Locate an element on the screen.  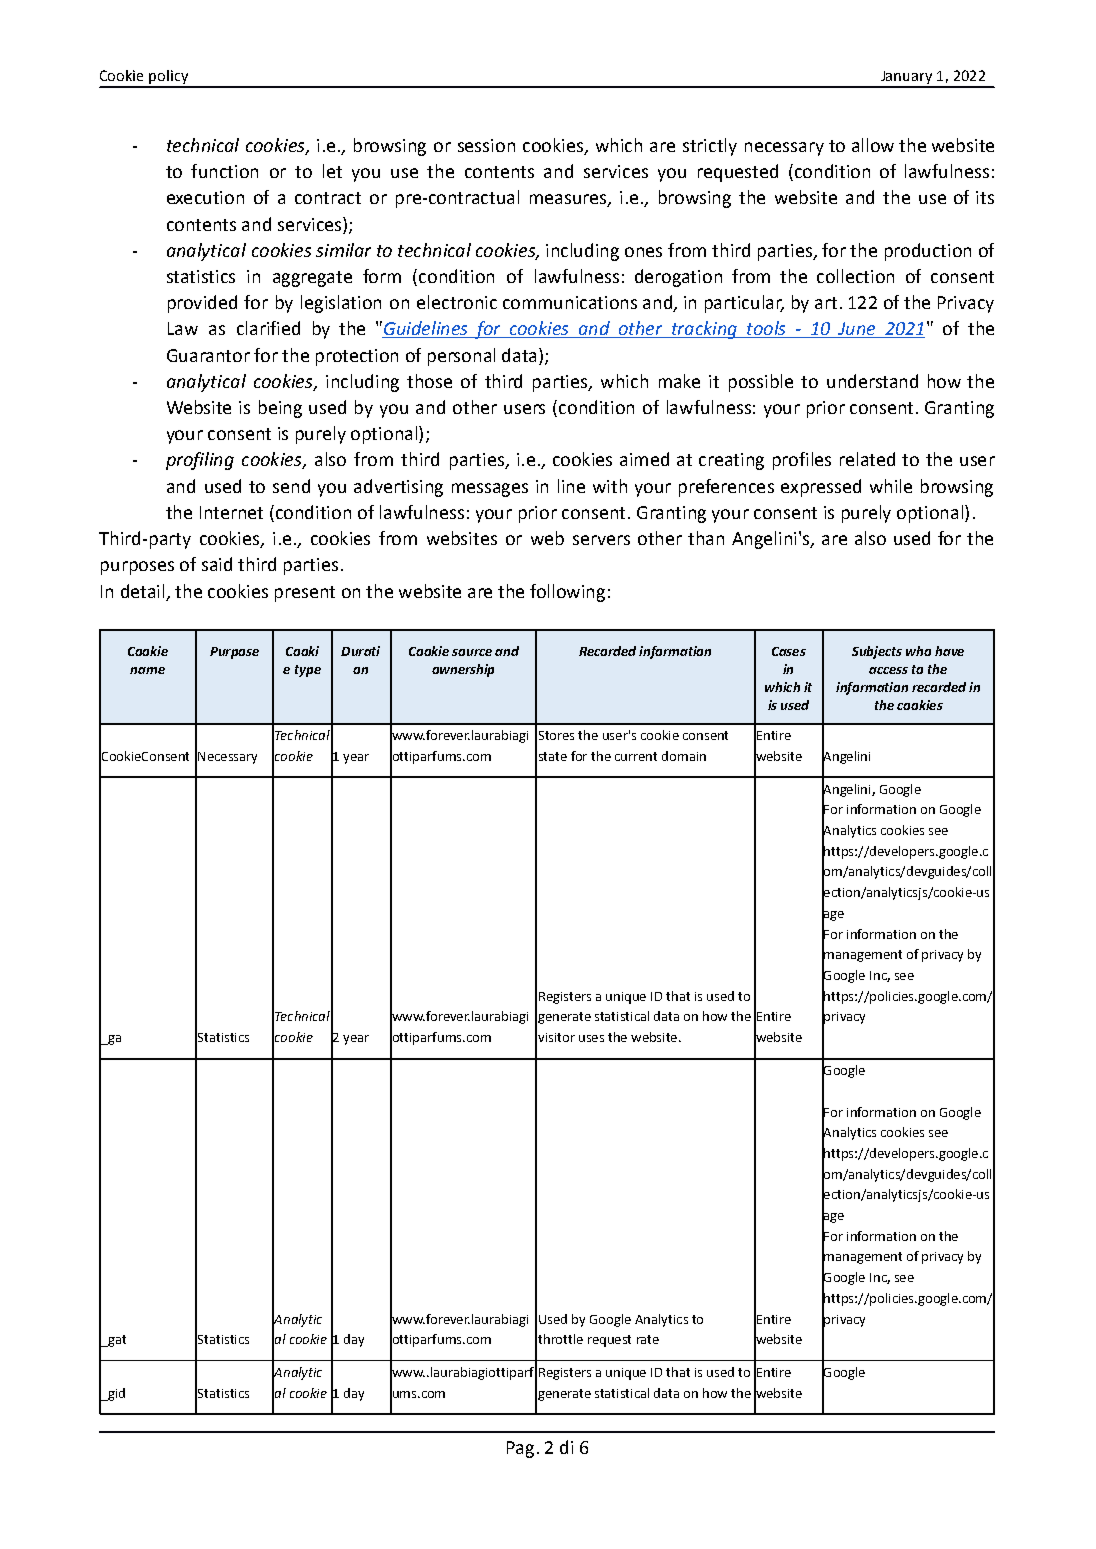
type is located at coordinates (308, 671).
